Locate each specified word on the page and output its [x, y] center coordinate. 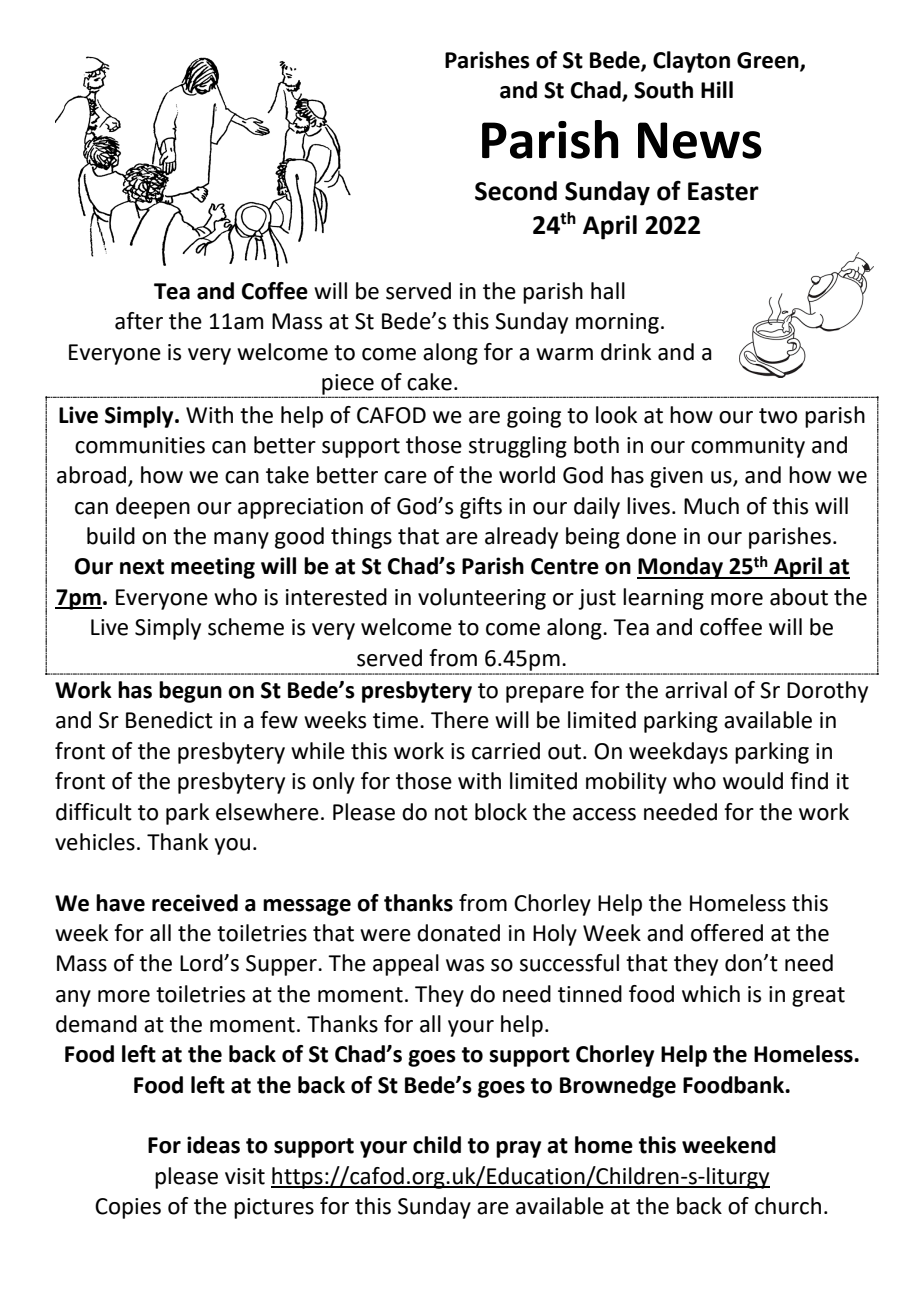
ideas [213, 1145]
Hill [717, 89]
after [139, 321]
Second [516, 191]
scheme [246, 627]
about [799, 597]
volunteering [482, 599]
